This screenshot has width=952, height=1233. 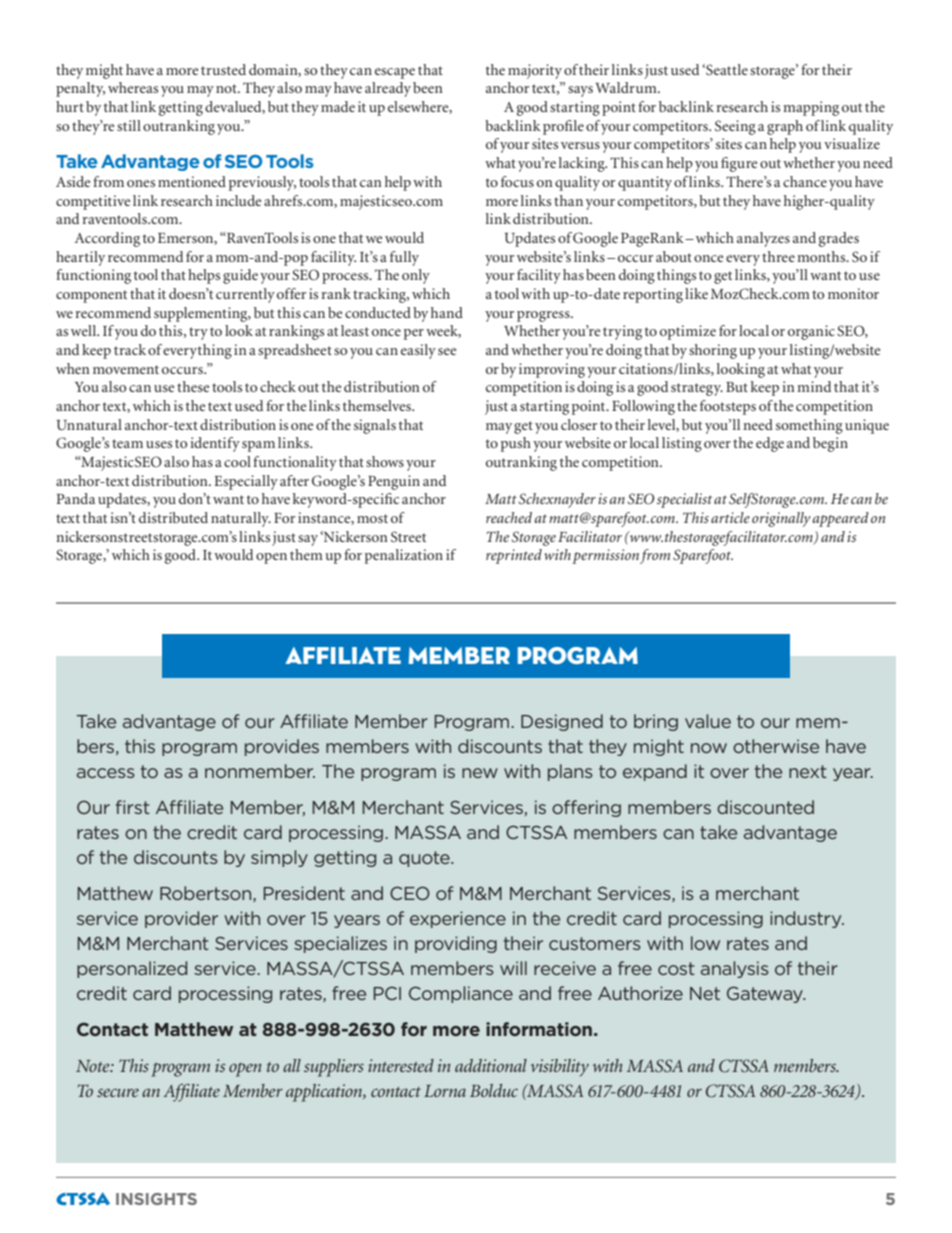 I want to click on experience, so click(x=458, y=919).
